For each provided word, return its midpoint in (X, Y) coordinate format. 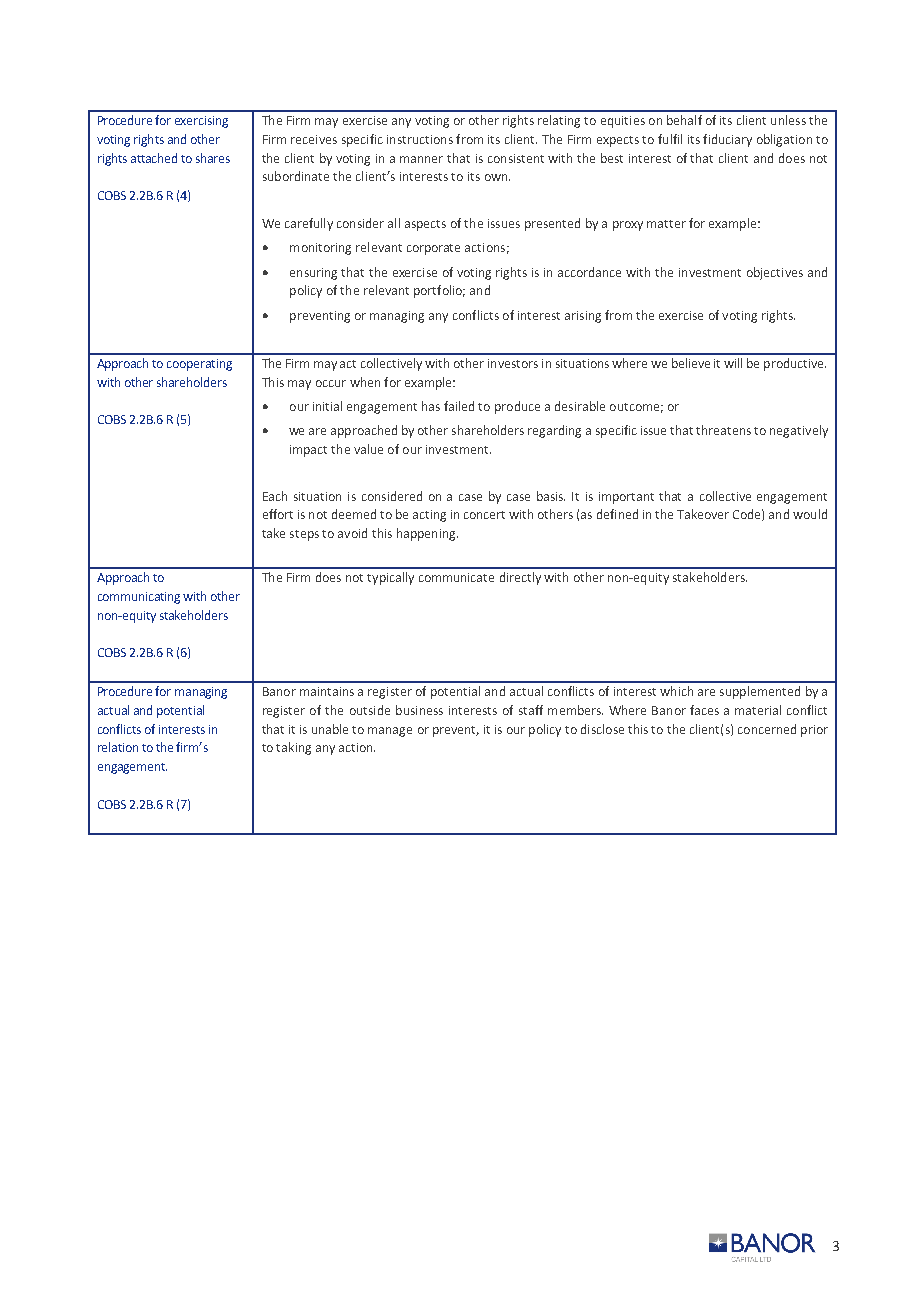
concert (484, 515)
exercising (201, 122)
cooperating (199, 365)
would (810, 514)
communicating (139, 598)
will (733, 363)
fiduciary (727, 140)
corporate (433, 249)
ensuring (313, 274)
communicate (456, 577)
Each (275, 496)
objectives (775, 273)
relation (118, 747)
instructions (420, 139)
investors (513, 363)
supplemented (760, 692)
